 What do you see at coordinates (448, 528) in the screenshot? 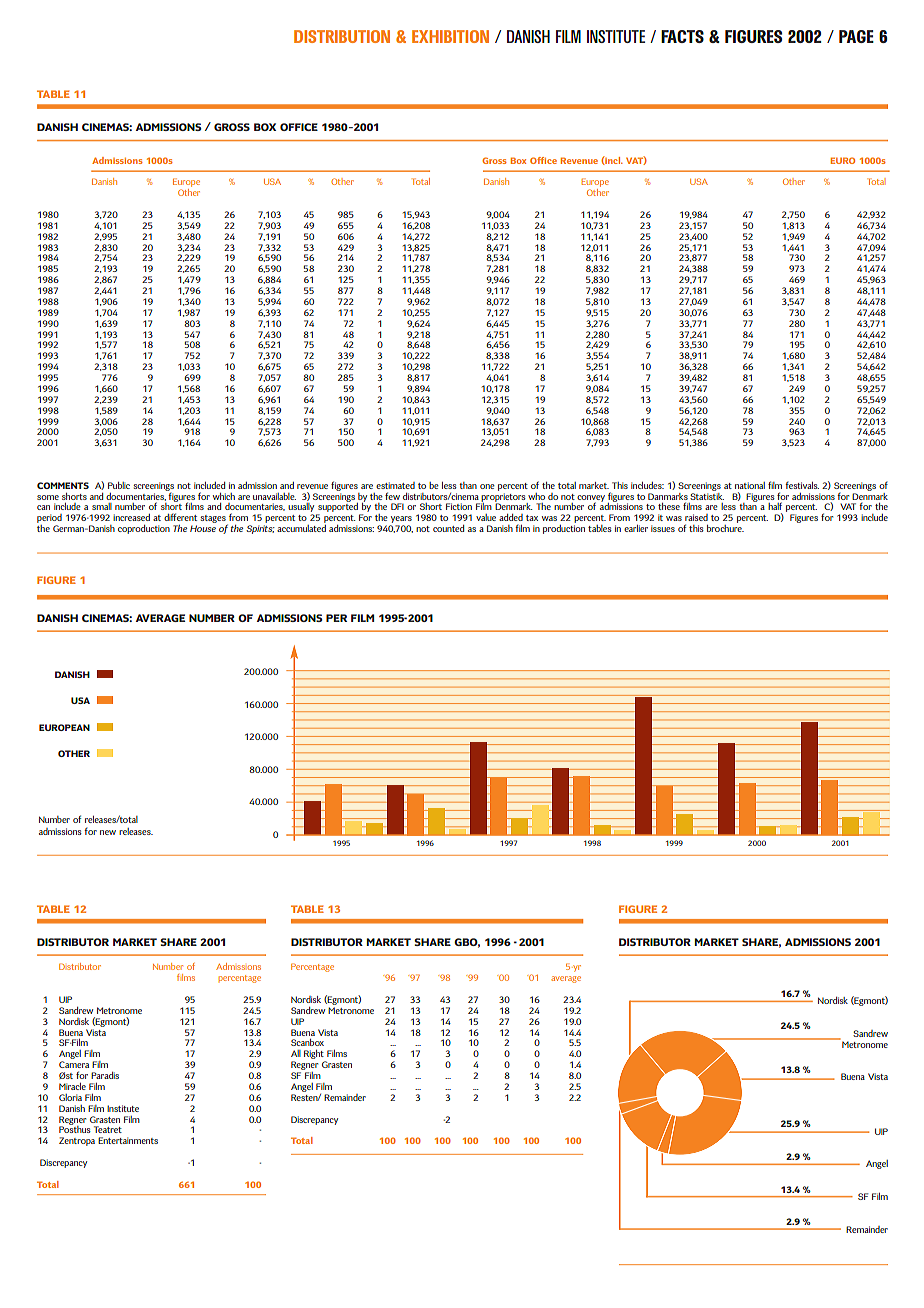
I see `counted` at bounding box center [448, 528].
